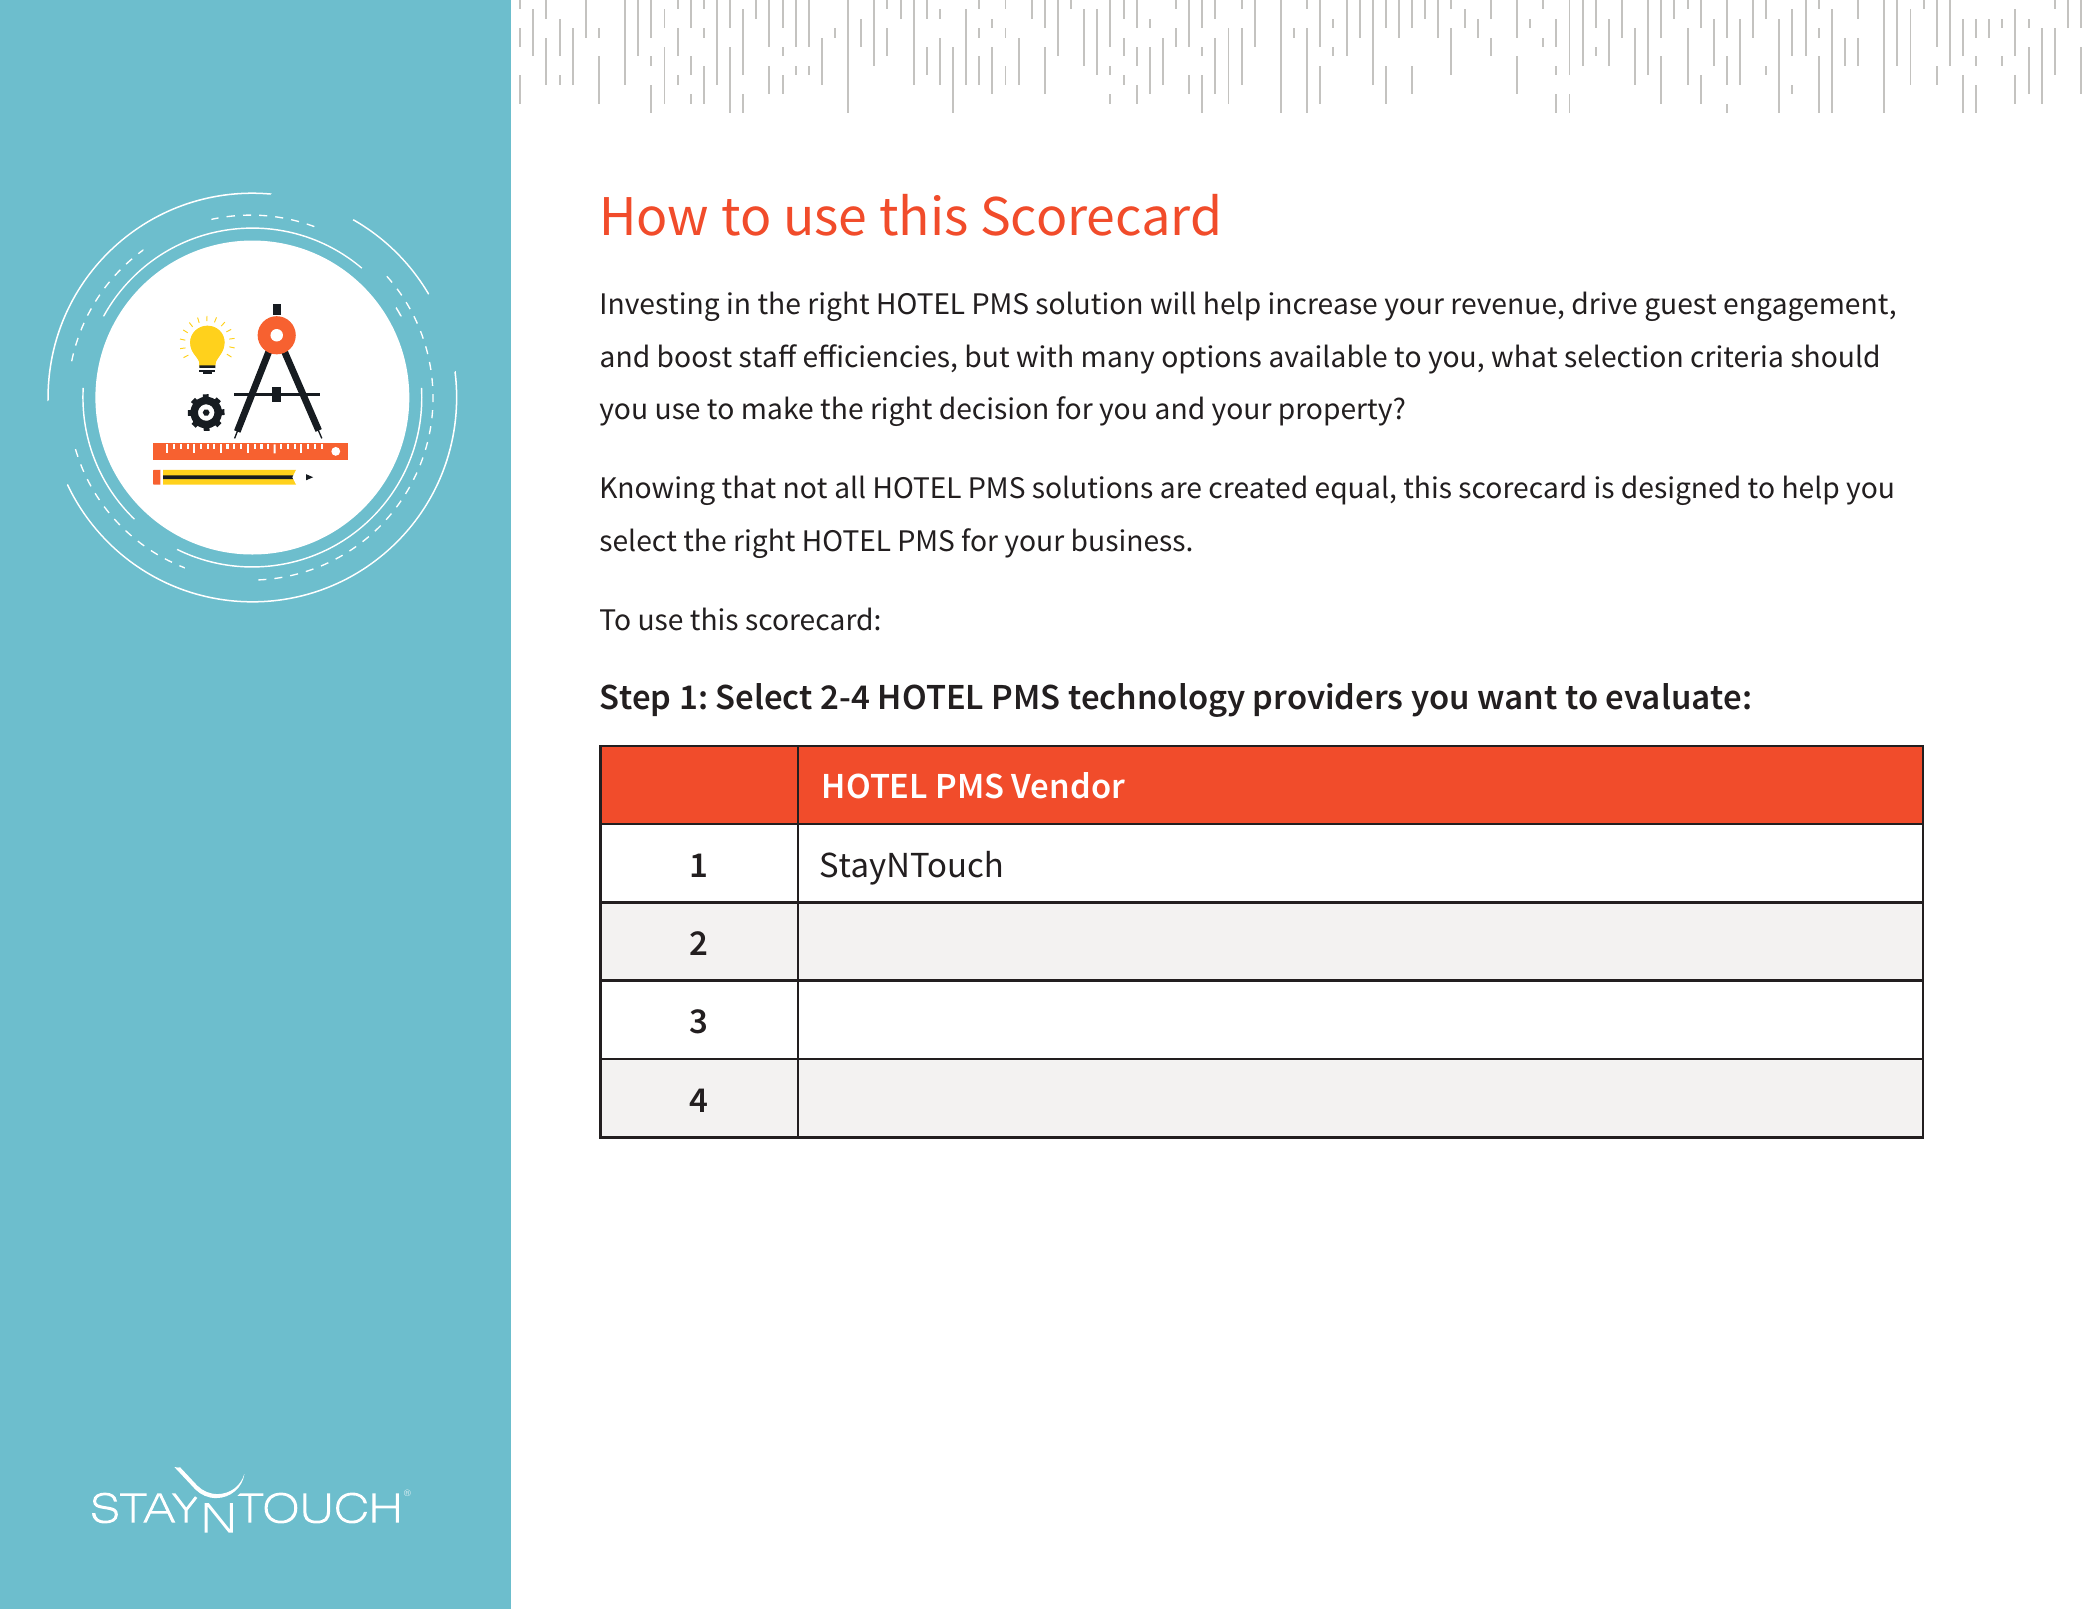 The width and height of the screenshot is (2082, 1609). I want to click on designed, so click(1680, 490).
